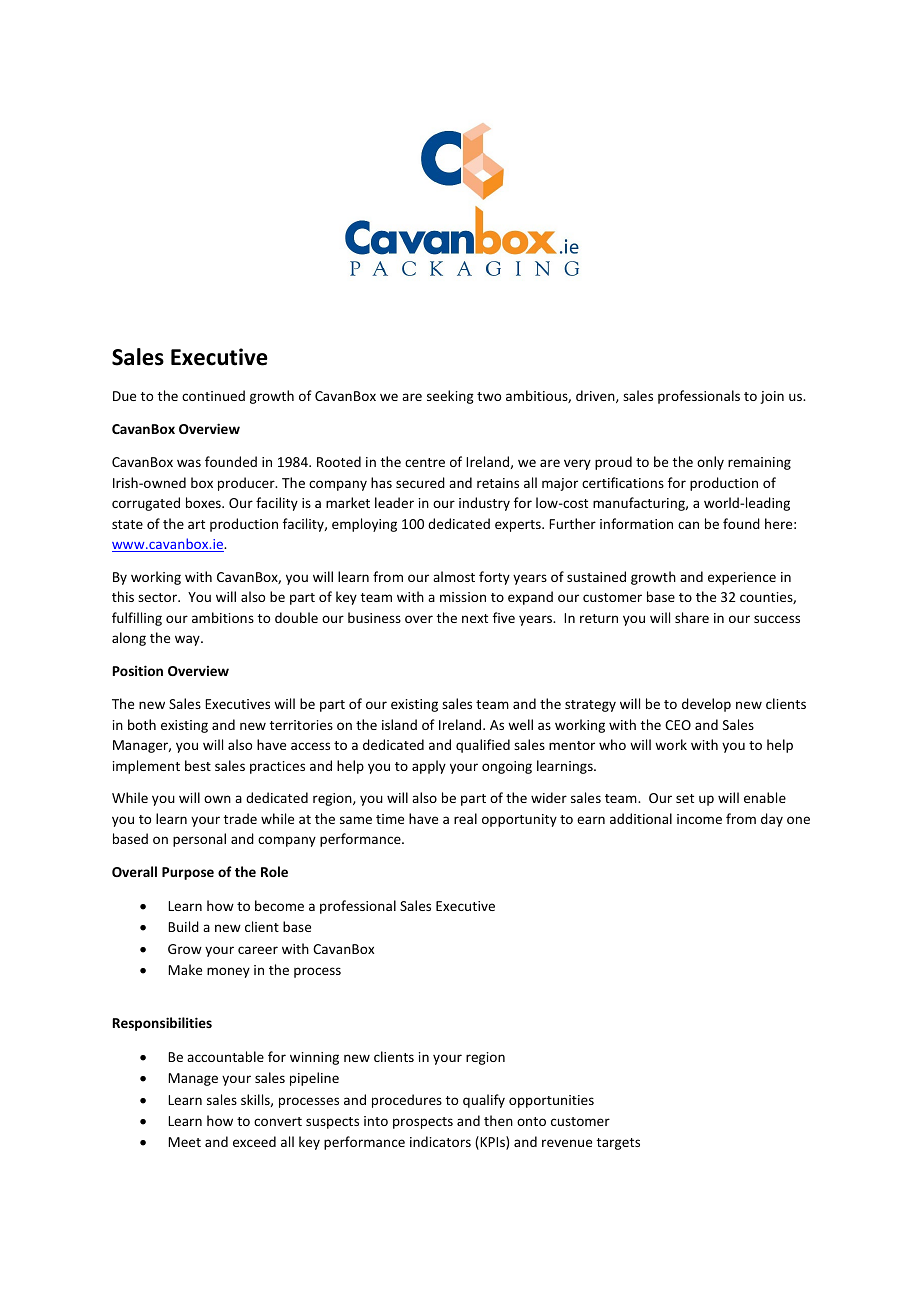 The height and width of the screenshot is (1308, 924). Describe the element at coordinates (213, 395) in the screenshot. I see `continued` at that location.
